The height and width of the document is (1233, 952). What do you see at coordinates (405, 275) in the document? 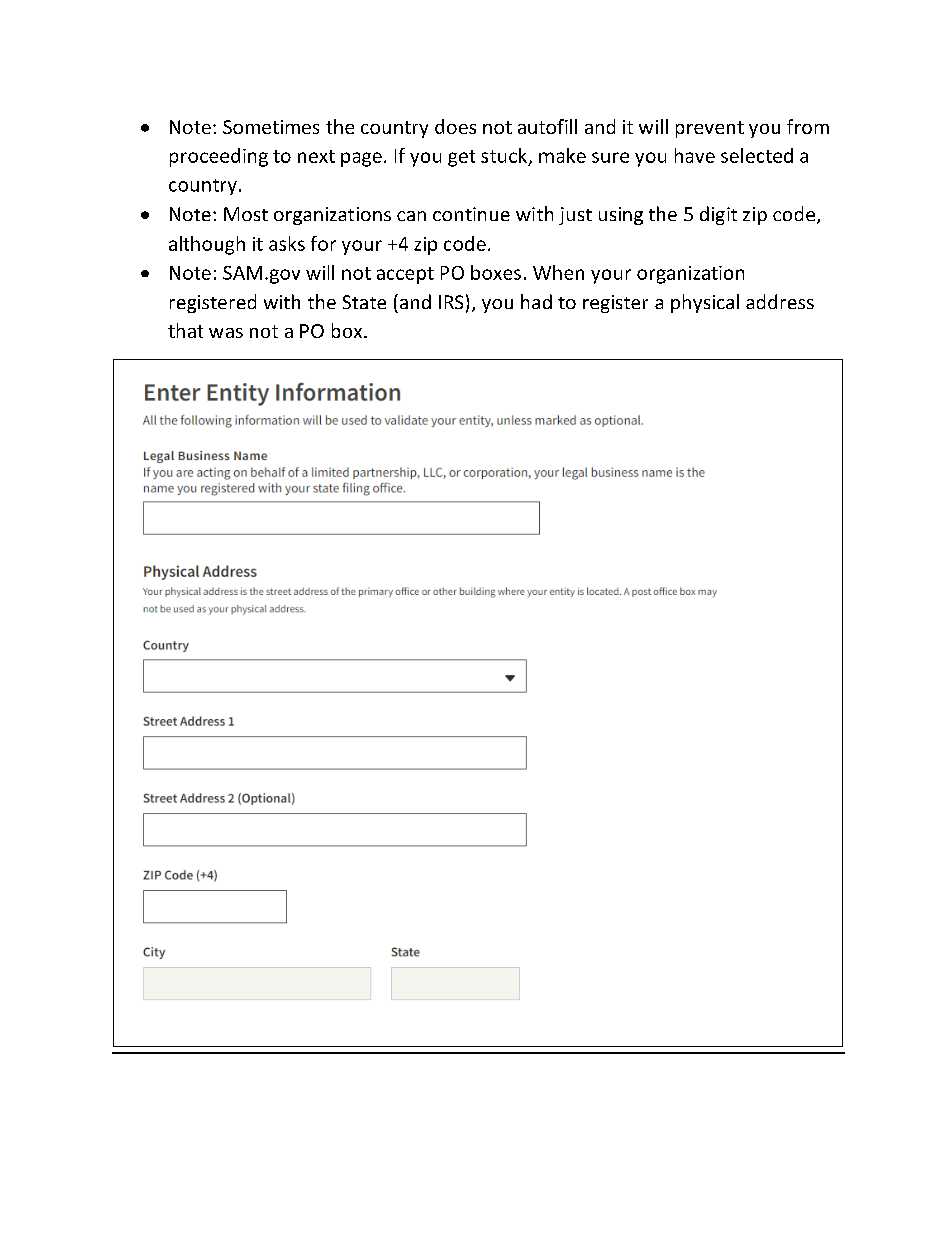
I see `accept` at bounding box center [405, 275].
